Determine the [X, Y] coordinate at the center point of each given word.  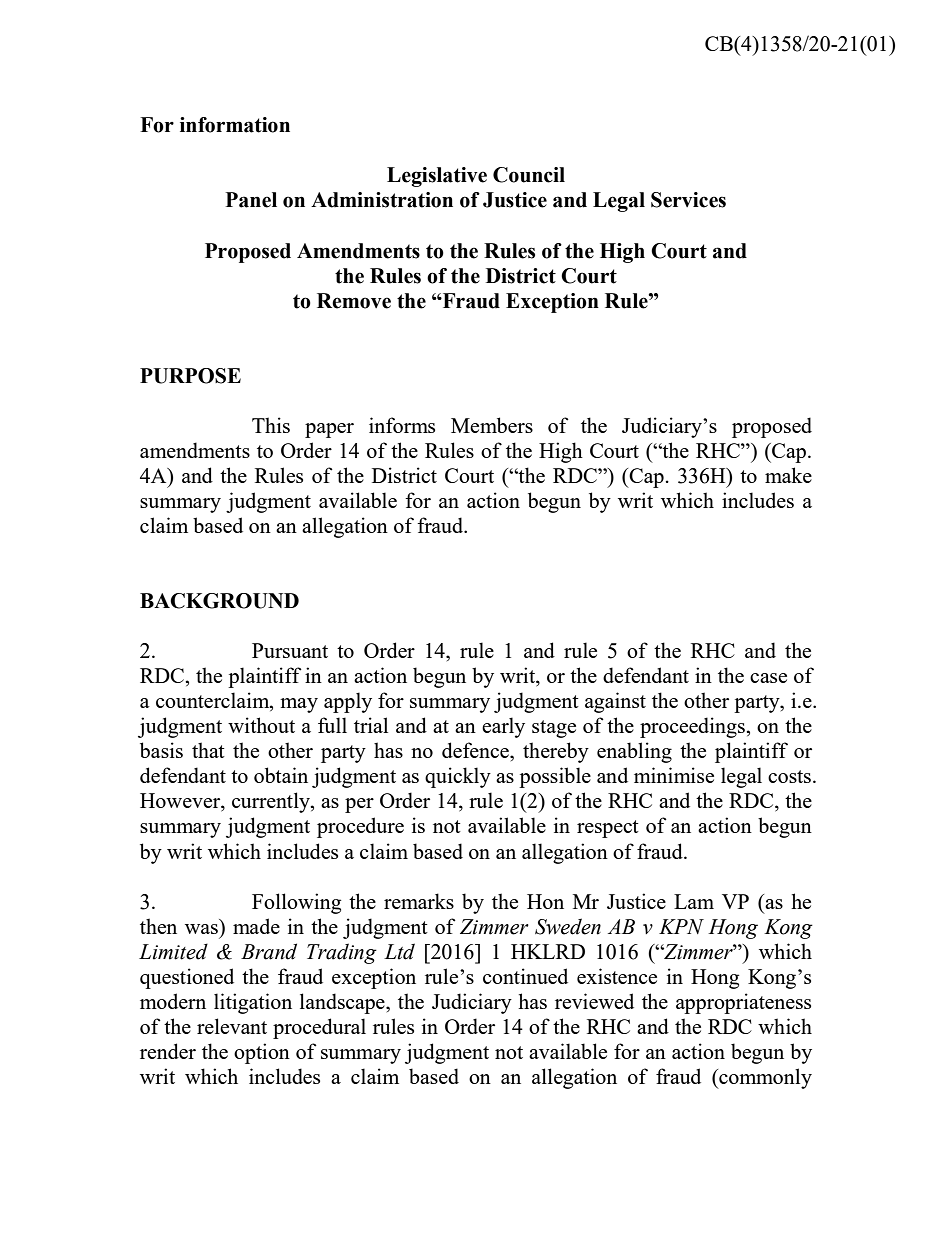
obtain [281, 775]
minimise [674, 775]
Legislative [437, 177]
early [503, 727]
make [788, 475]
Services [688, 200]
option [262, 1053]
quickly [458, 777]
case [768, 678]
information [235, 125]
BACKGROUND [219, 601]
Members [492, 425]
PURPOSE [190, 376]
